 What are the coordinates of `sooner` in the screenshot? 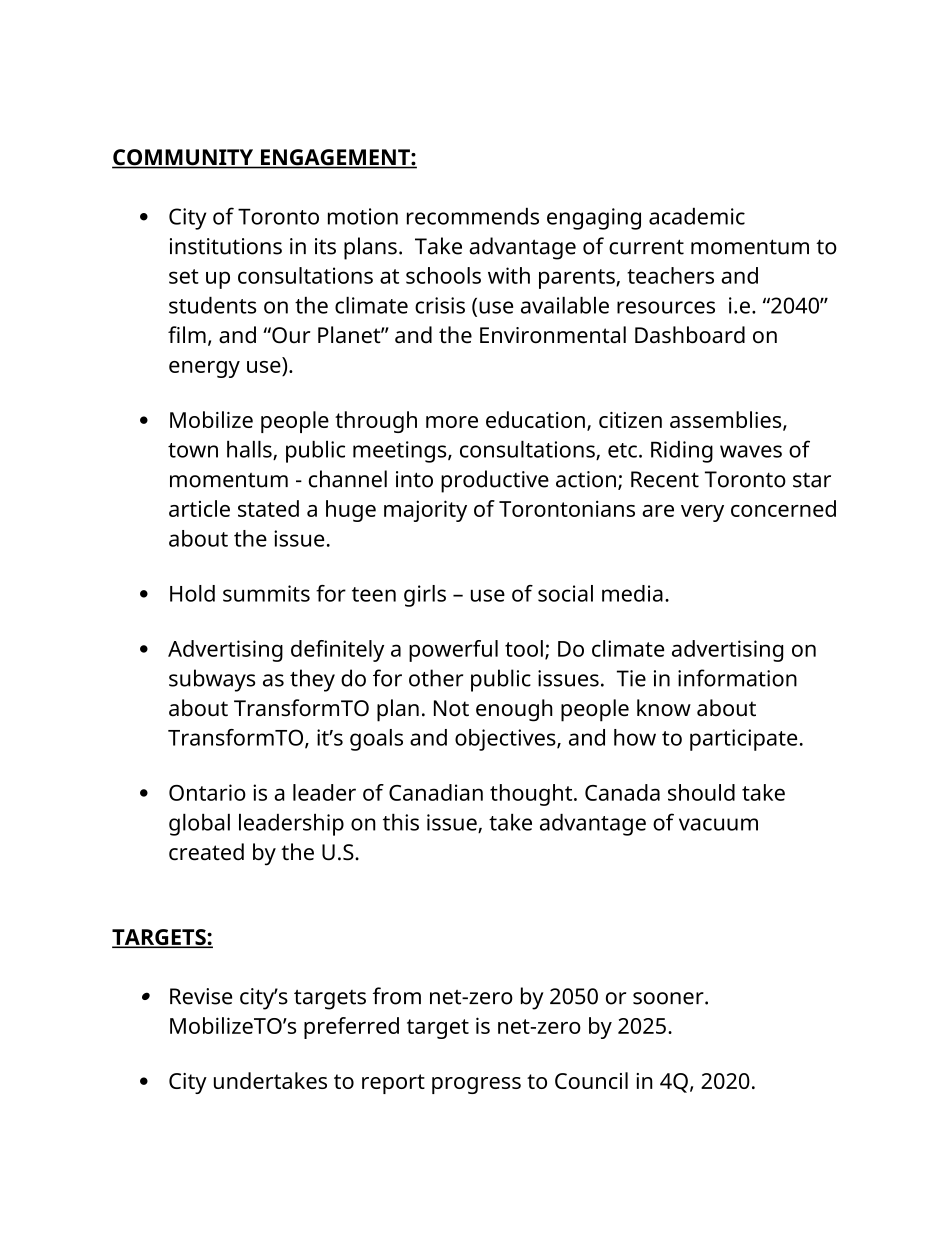 It's located at (669, 998).
